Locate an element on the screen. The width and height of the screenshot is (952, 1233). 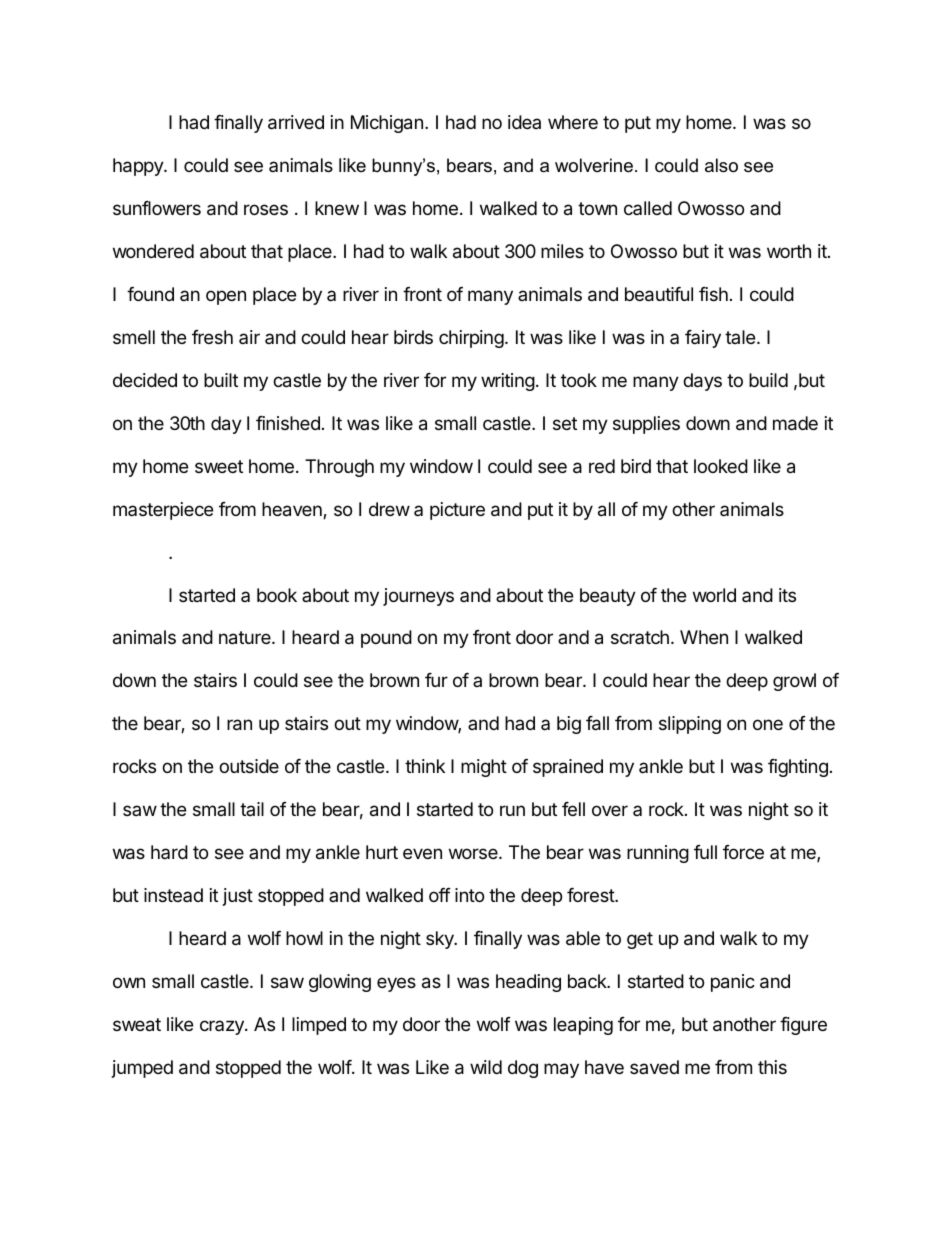
crazy is located at coordinates (223, 1027).
